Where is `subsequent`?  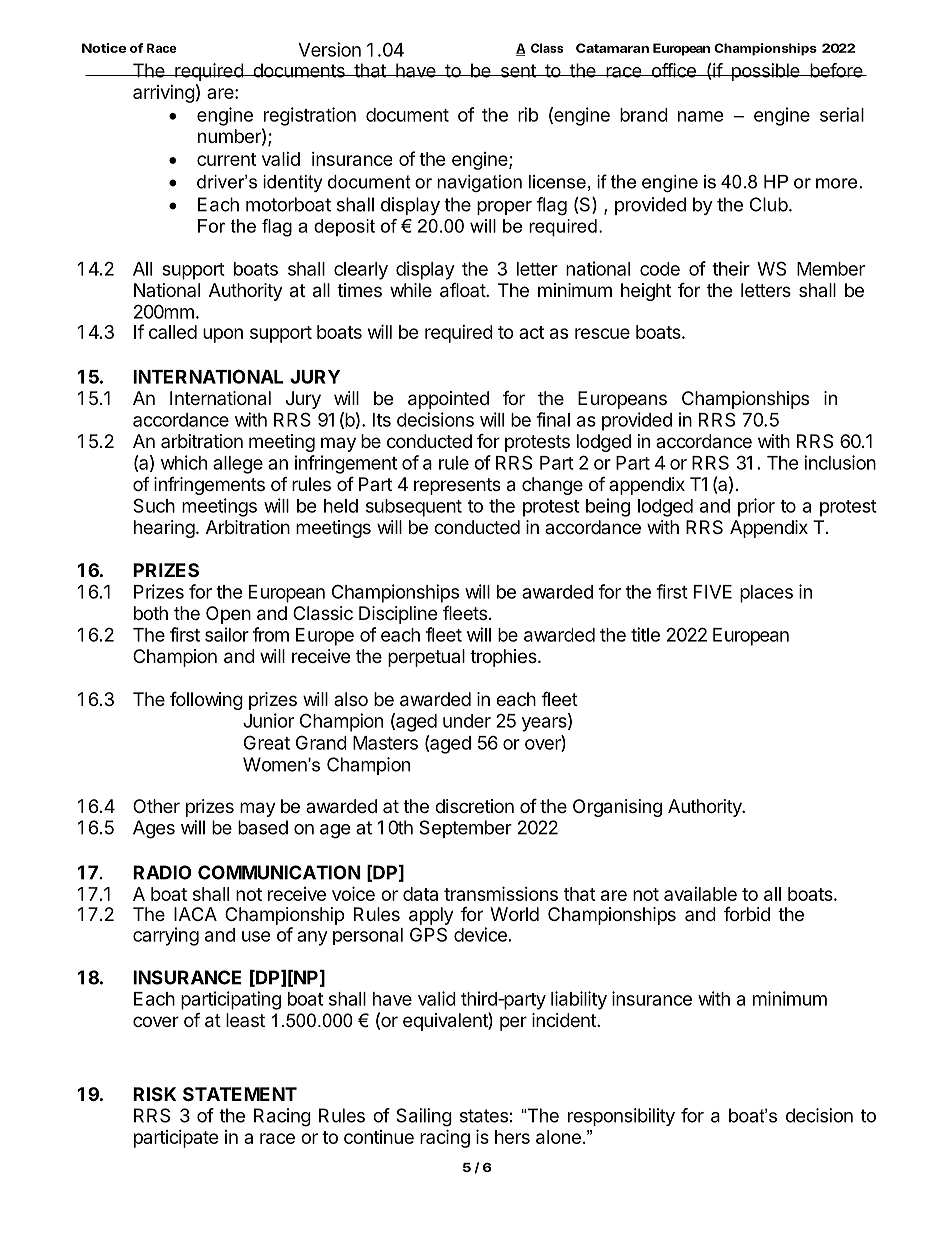
subsequent is located at coordinates (414, 508).
